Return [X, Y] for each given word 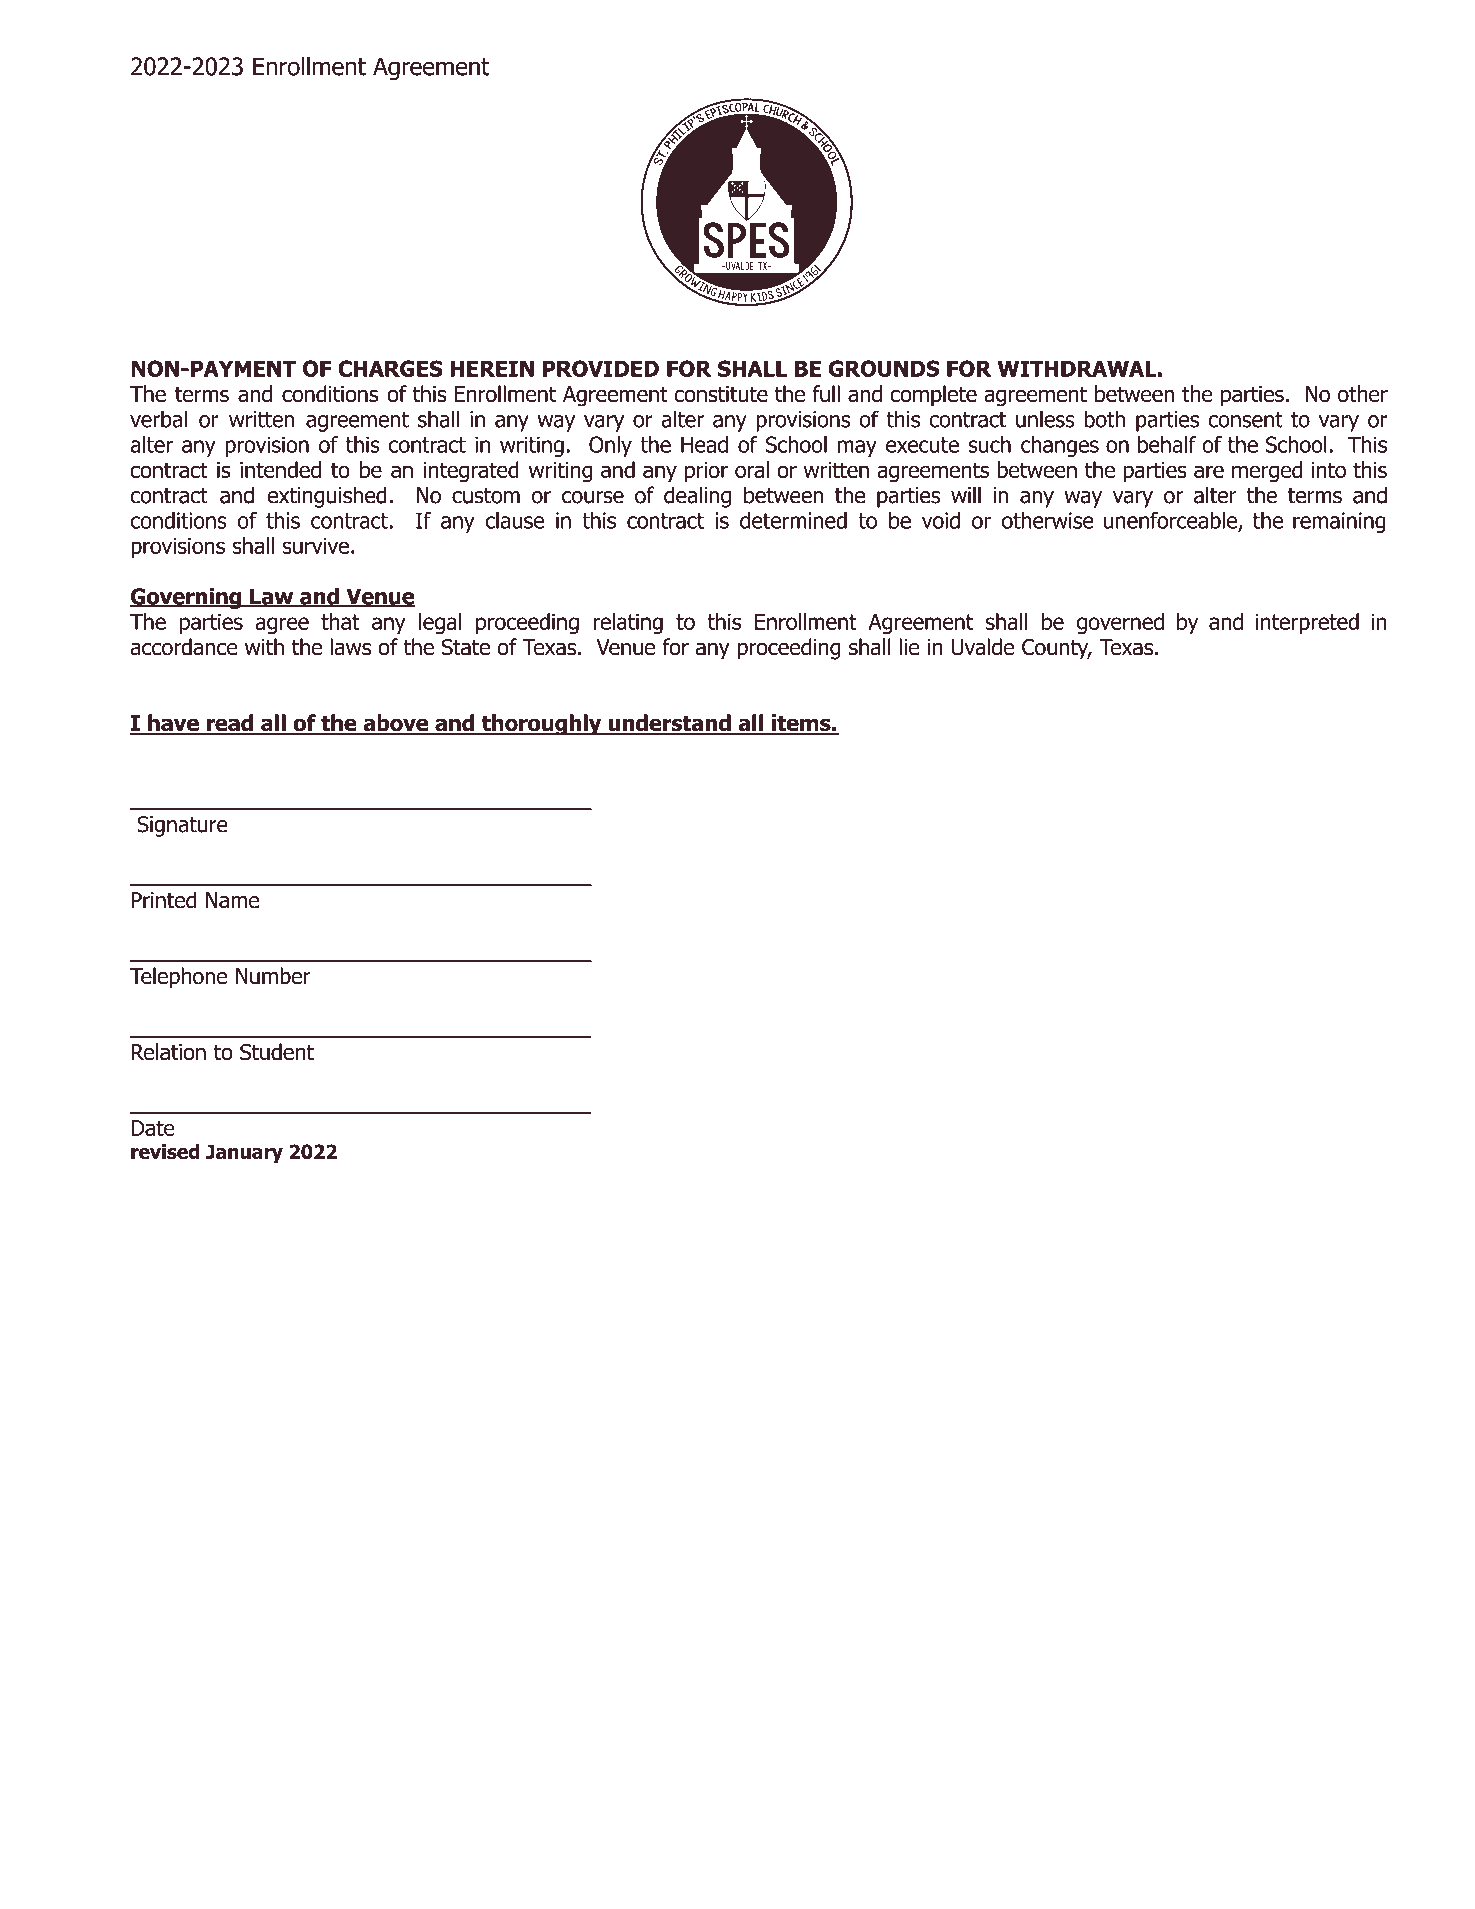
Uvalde [982, 647]
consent [1245, 420]
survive [316, 546]
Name [233, 900]
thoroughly [542, 725]
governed [1120, 623]
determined [793, 520]
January [244, 1154]
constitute [721, 394]
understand [669, 724]
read [229, 724]
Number [273, 976]
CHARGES [390, 368]
